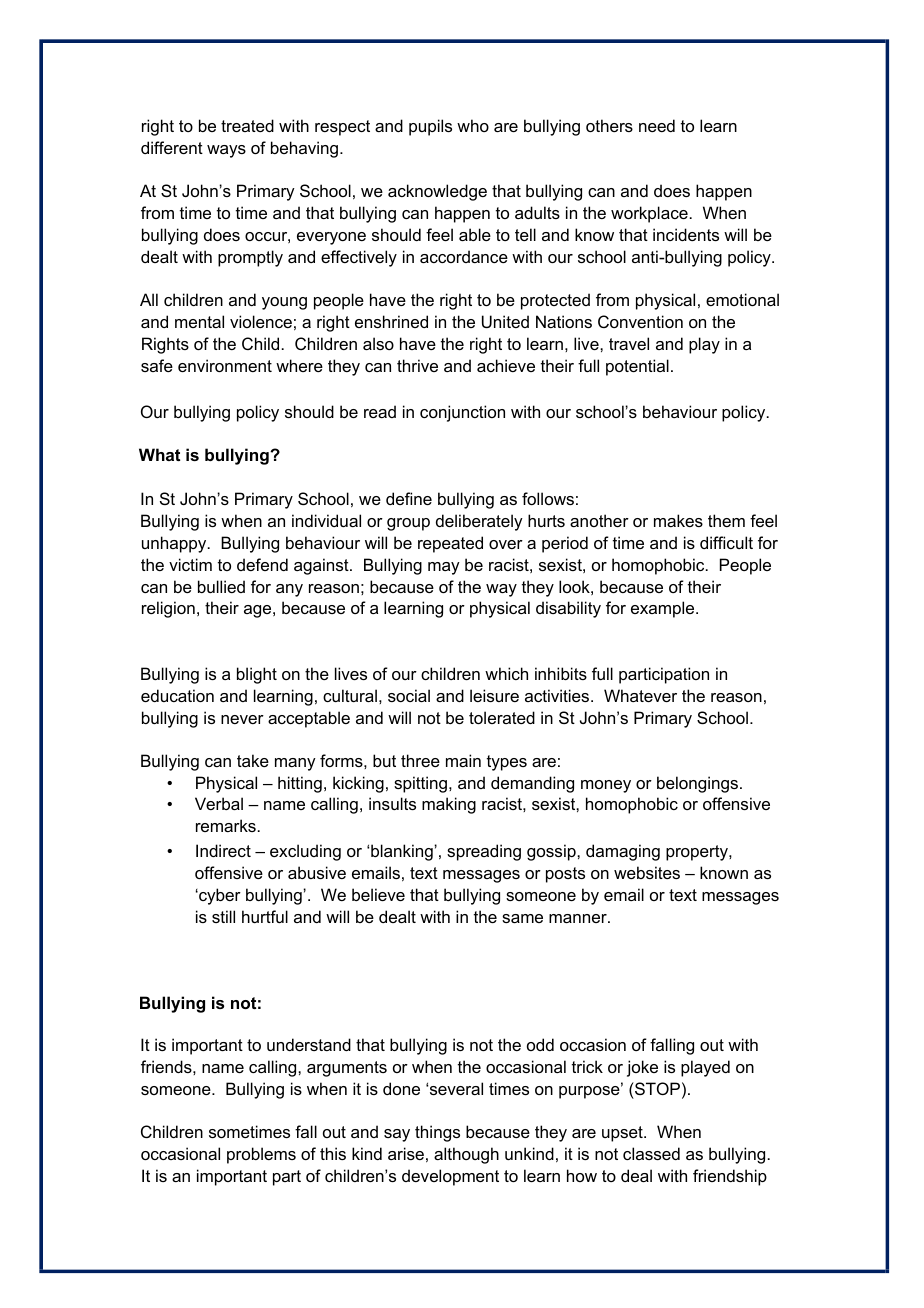  What do you see at coordinates (409, 498) in the screenshot?
I see `define` at bounding box center [409, 498].
